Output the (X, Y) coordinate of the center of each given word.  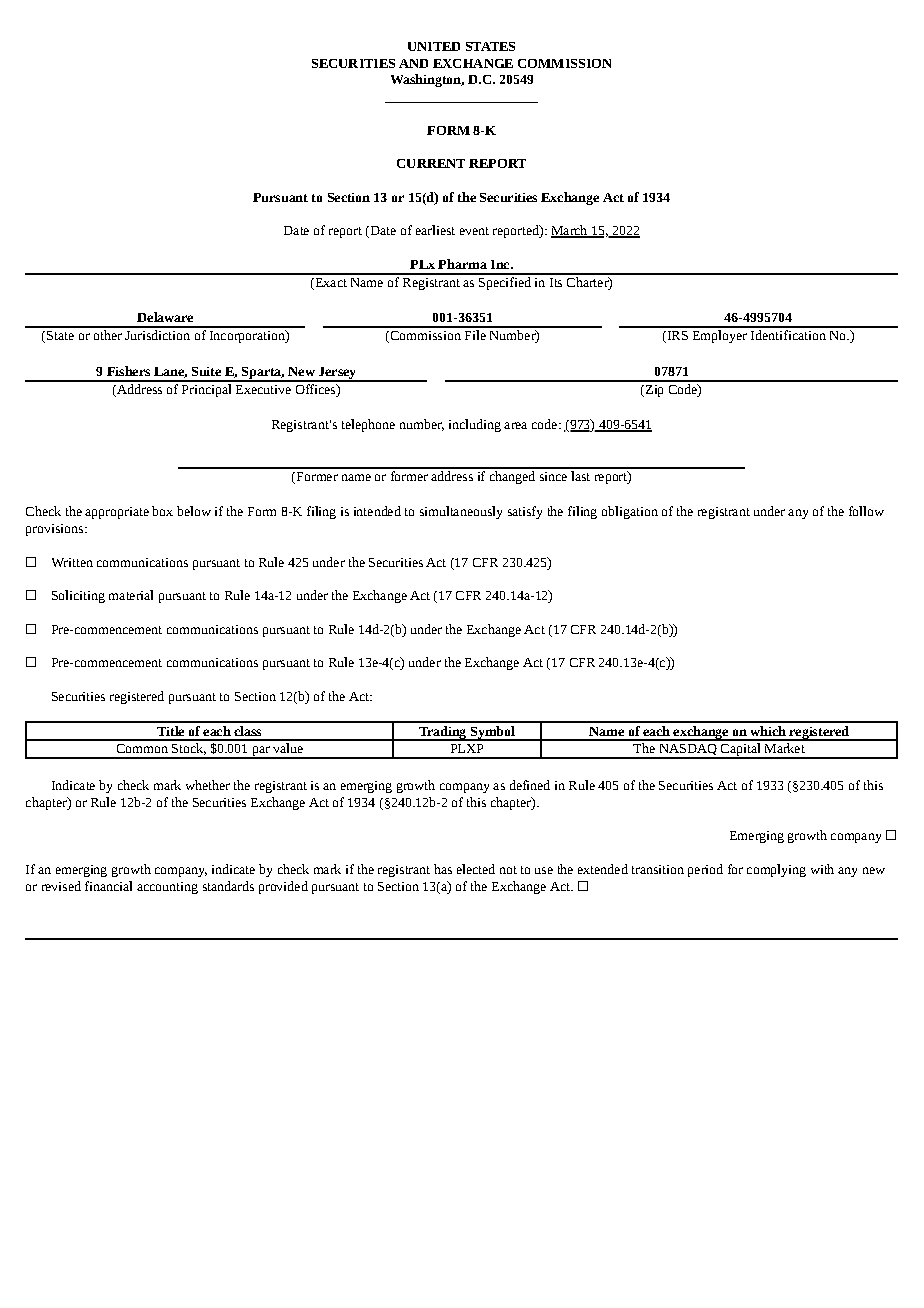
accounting (167, 888)
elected (476, 869)
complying (776, 870)
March (570, 231)
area (515, 425)
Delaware (165, 317)
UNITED (434, 46)
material (131, 595)
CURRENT (431, 163)
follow (866, 511)
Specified (505, 282)
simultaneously (461, 512)
